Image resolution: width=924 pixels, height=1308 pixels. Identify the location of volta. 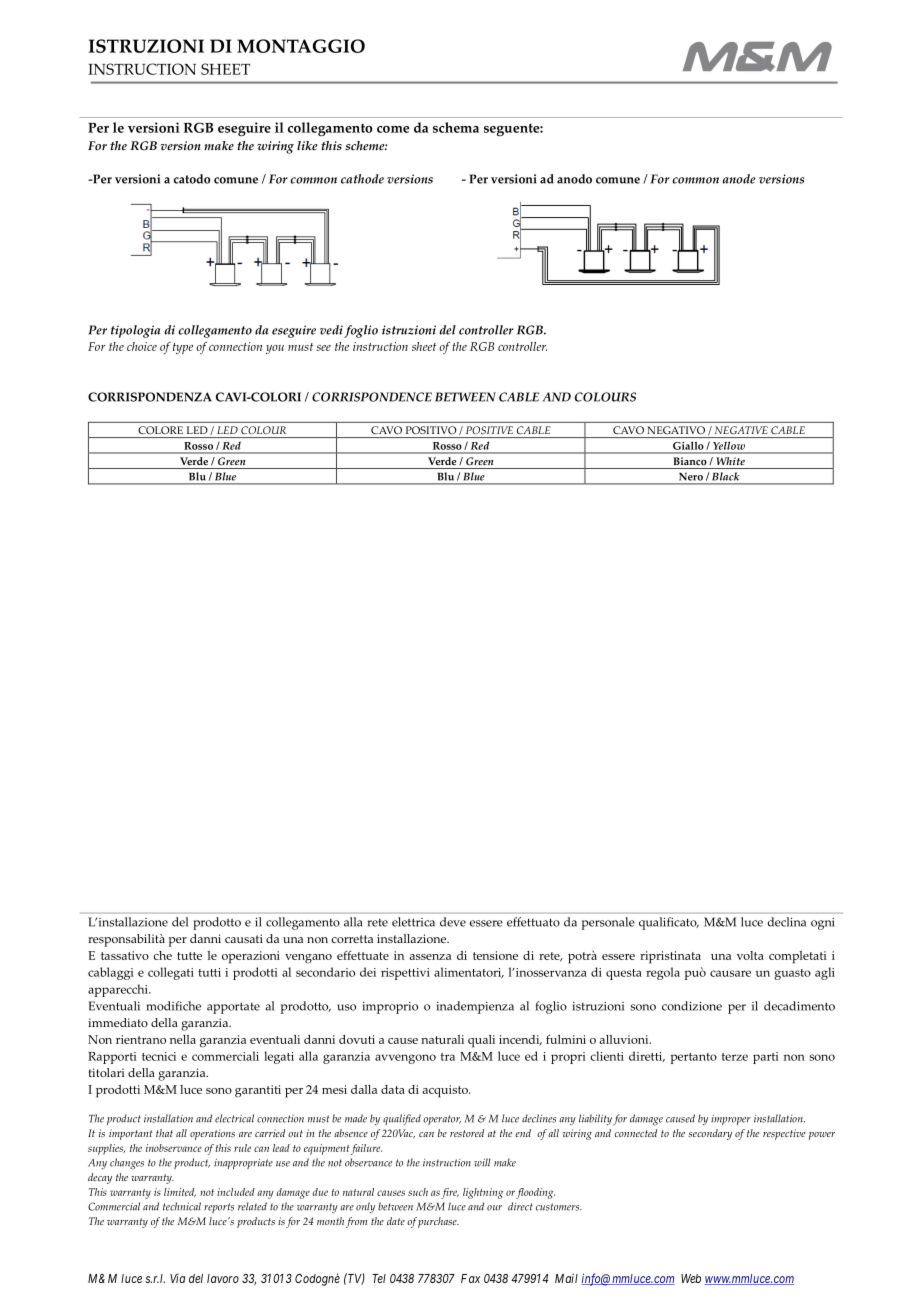
(750, 955).
